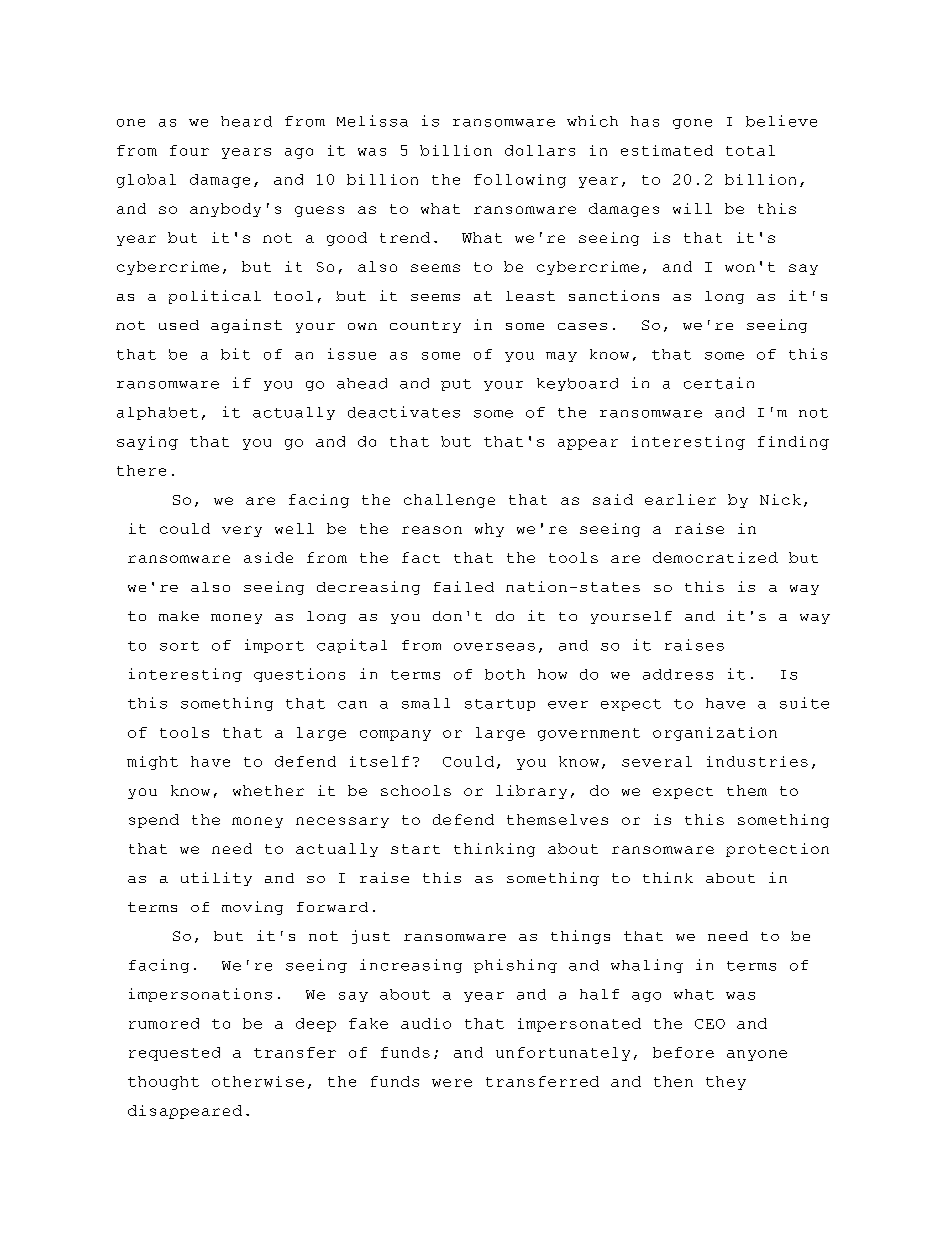 The image size is (952, 1233). What do you see at coordinates (179, 616) in the page?
I see `make` at bounding box center [179, 616].
